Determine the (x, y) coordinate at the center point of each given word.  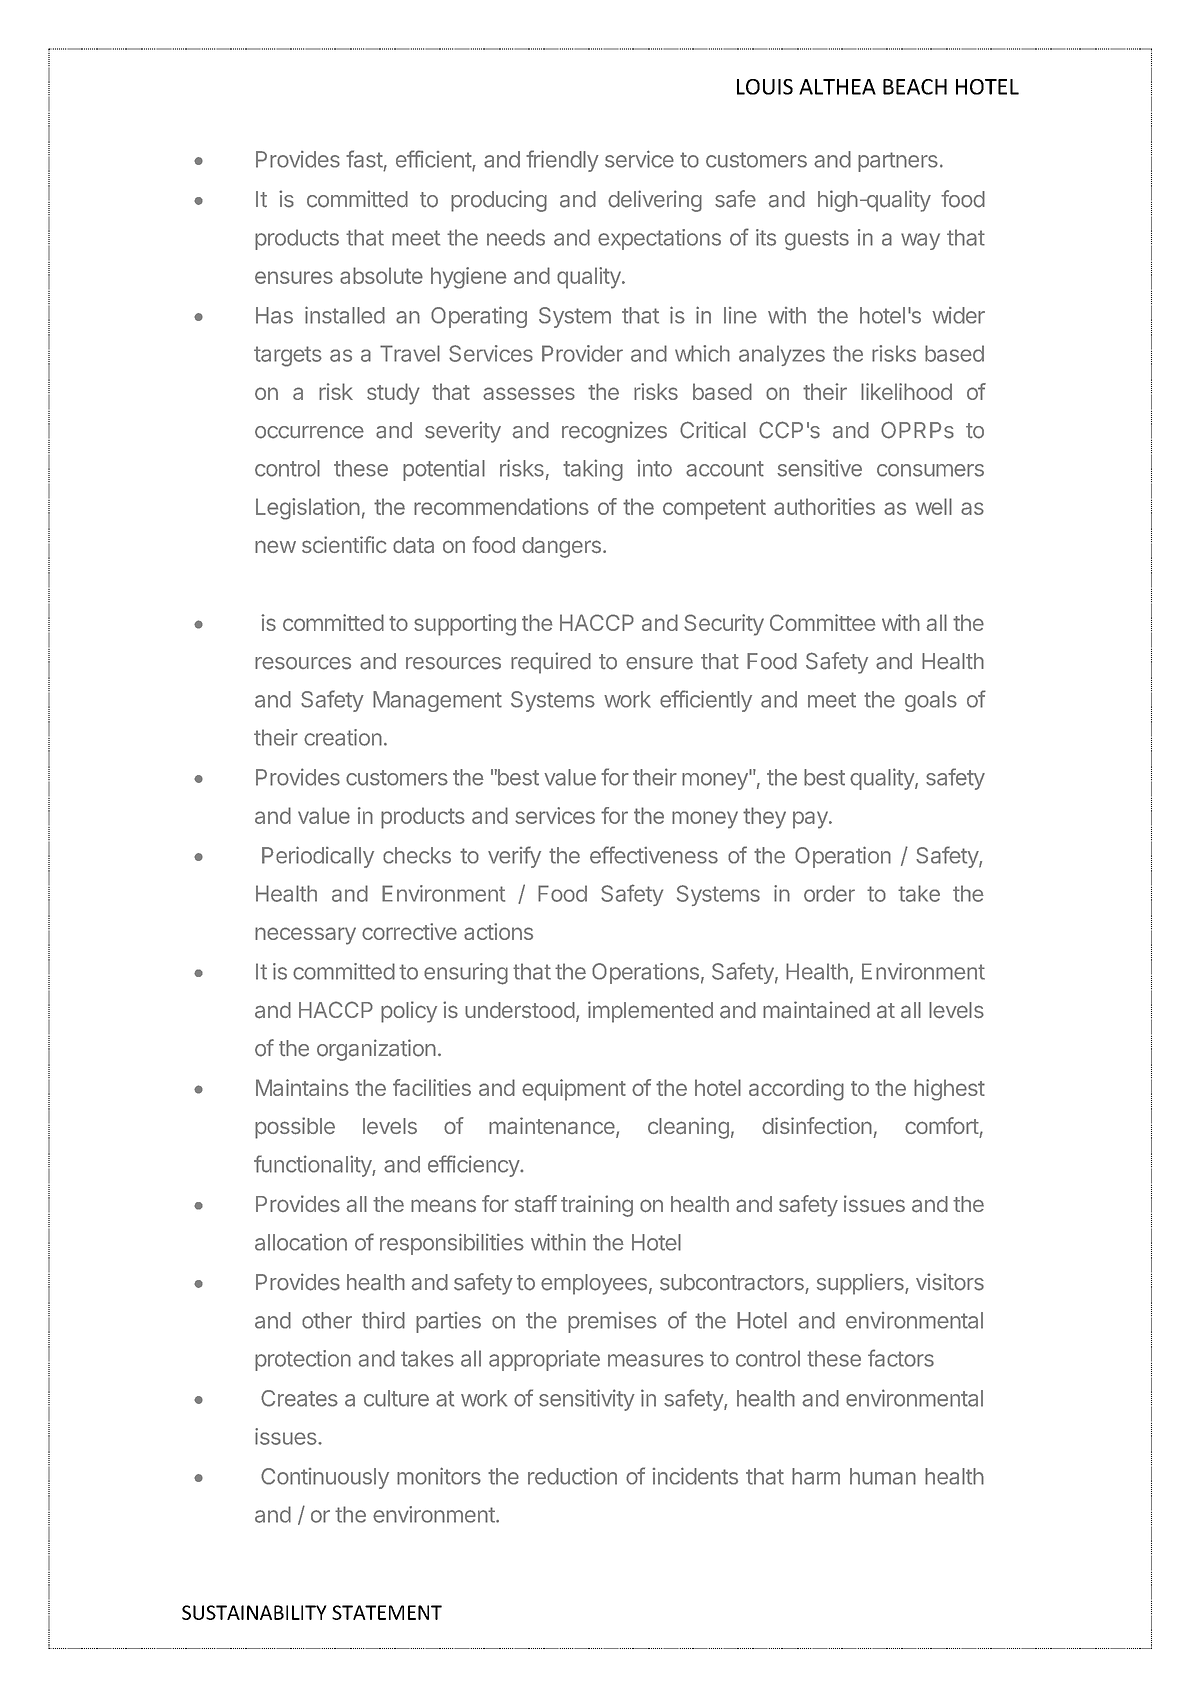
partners (898, 162)
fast (364, 159)
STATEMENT (387, 1612)
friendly (562, 161)
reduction (572, 1476)
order (829, 893)
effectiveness (654, 855)
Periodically (318, 857)
